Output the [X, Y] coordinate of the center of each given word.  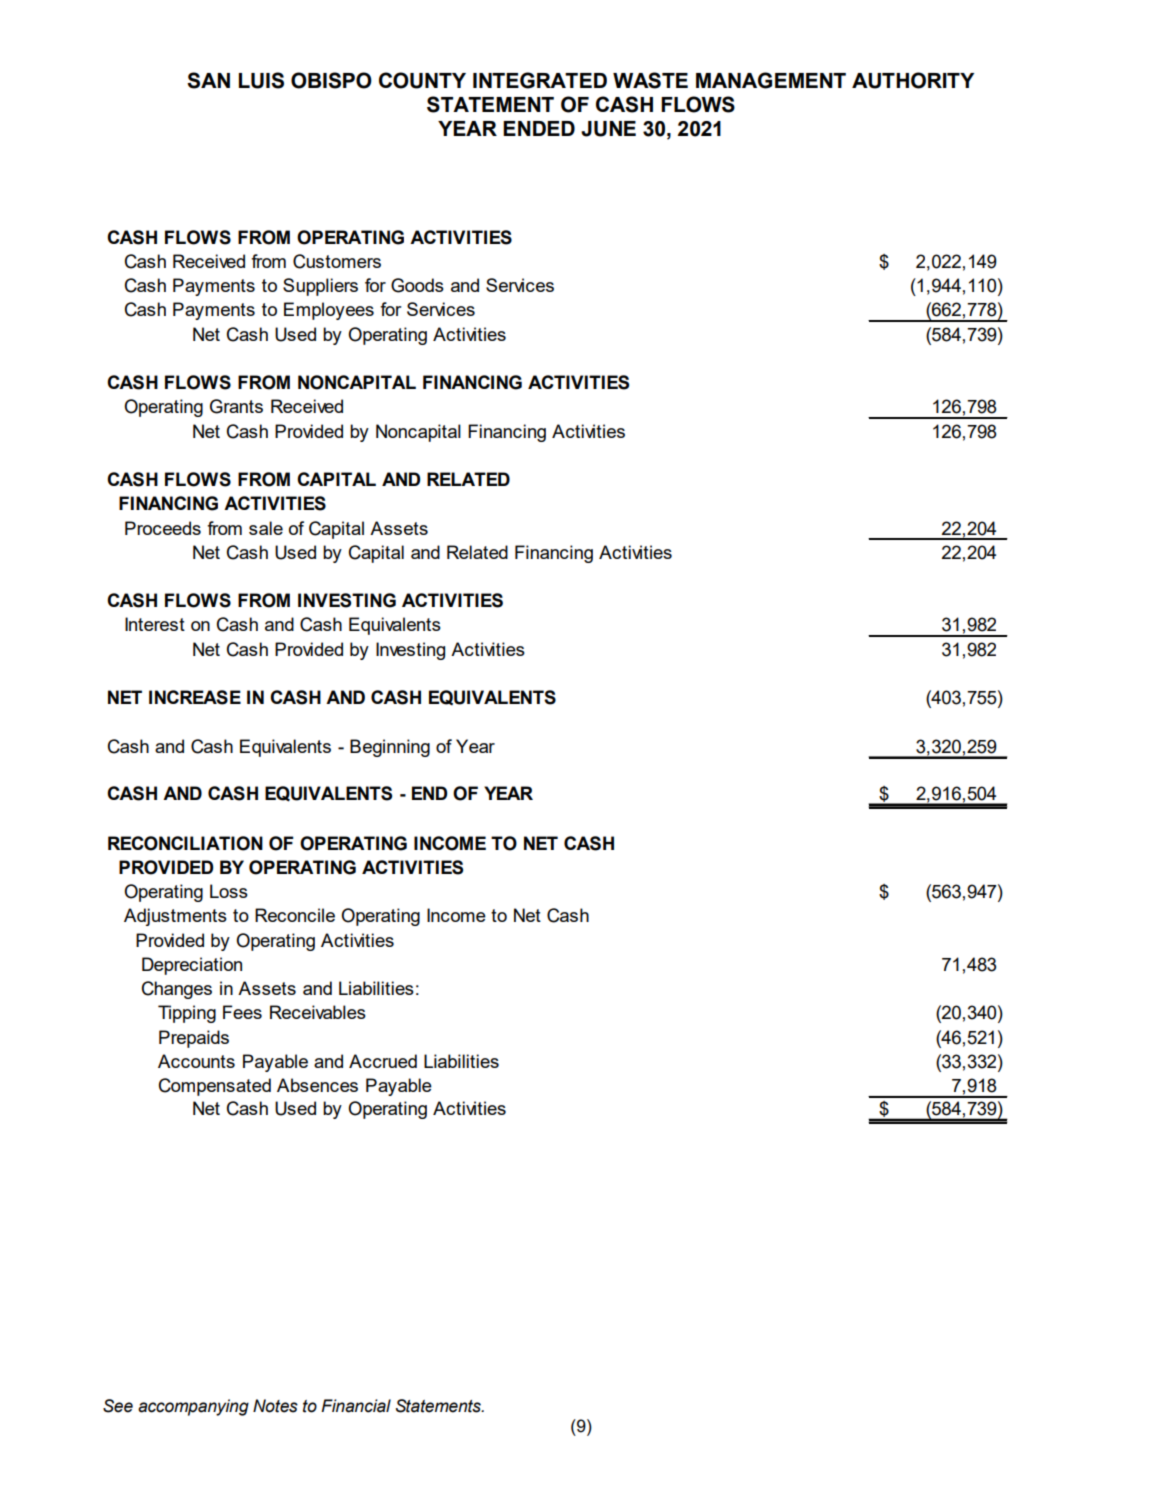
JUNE [608, 129]
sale [266, 528]
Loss [229, 891]
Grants [236, 406]
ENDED [539, 128]
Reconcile [295, 915]
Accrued [383, 1061]
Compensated [215, 1087]
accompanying [193, 1407]
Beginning [390, 748]
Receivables [318, 1012]
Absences [317, 1085]
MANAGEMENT [771, 80]
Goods [417, 285]
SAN [208, 80]
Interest [155, 624]
